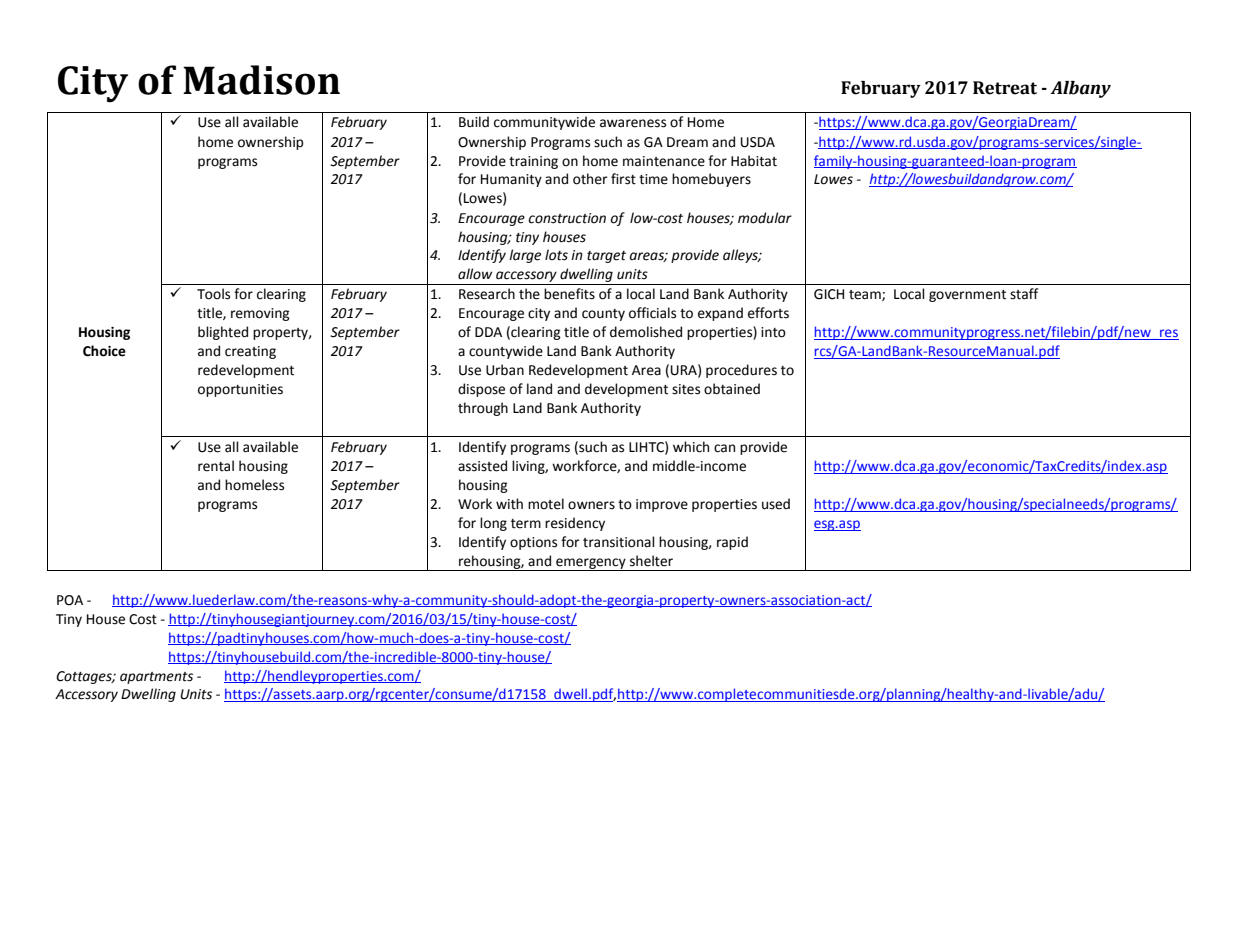 This document has width=1233, height=952. Describe the element at coordinates (213, 294) in the document. I see `Tools` at that location.
